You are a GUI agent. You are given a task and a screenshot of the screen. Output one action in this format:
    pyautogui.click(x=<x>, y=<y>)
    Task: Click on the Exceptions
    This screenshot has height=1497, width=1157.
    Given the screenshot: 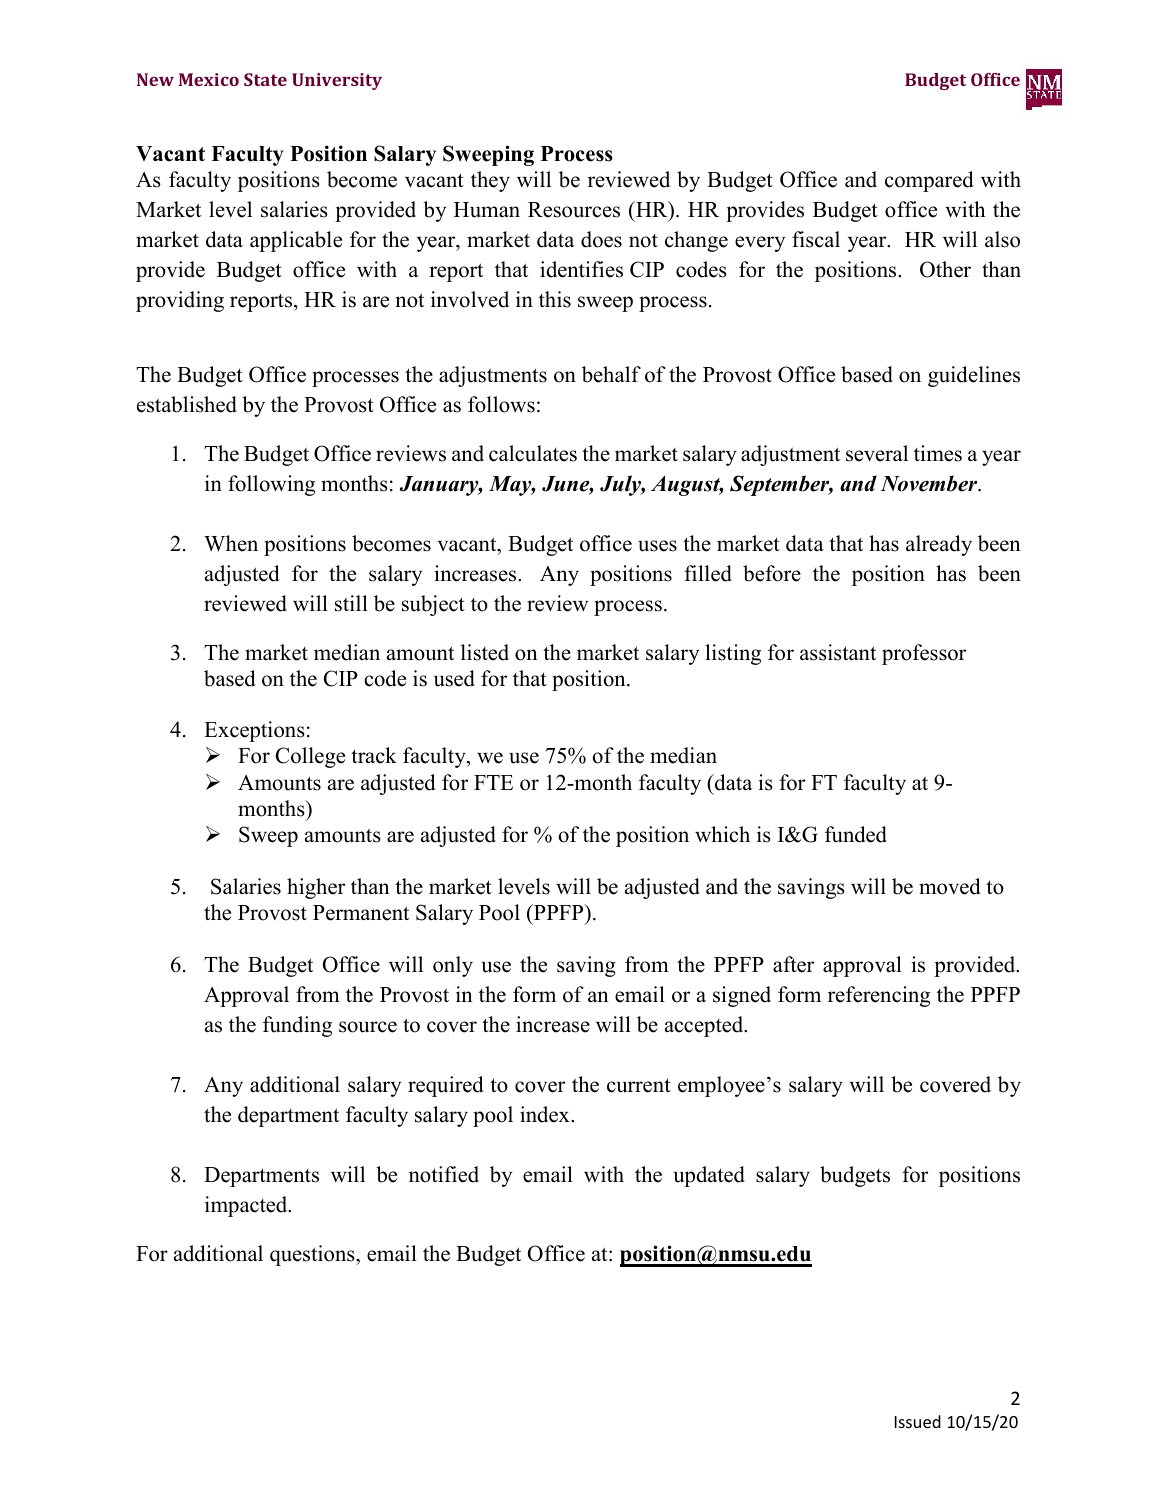 What is the action you would take?
    pyautogui.click(x=254, y=731)
